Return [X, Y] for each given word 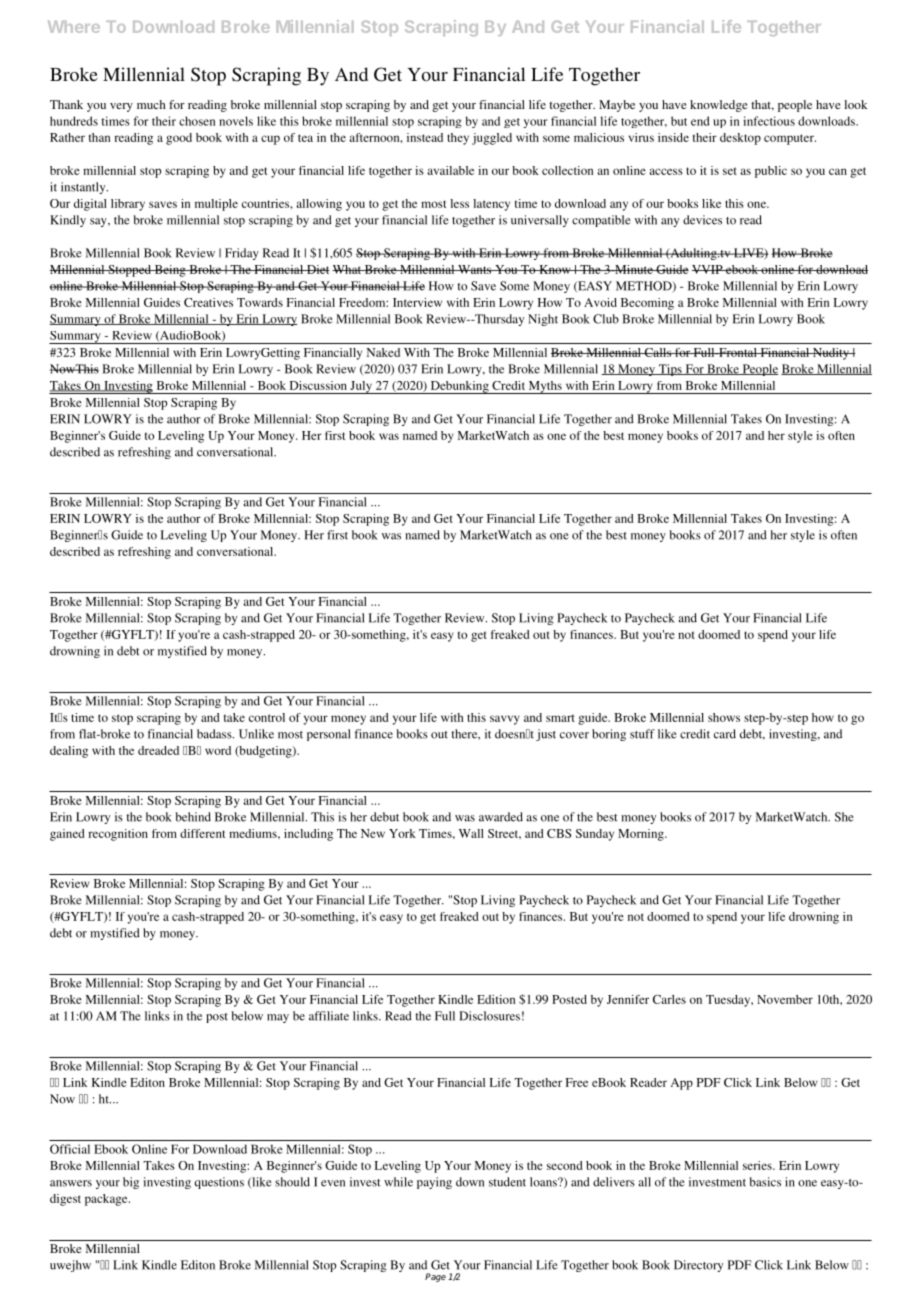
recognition [118, 835]
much [151, 104]
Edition [496, 999]
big [131, 1183]
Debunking [459, 387]
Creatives [208, 302]
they [458, 139]
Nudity [831, 354]
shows [724, 717]
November [785, 999]
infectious [769, 121]
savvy [505, 720]
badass [215, 734]
